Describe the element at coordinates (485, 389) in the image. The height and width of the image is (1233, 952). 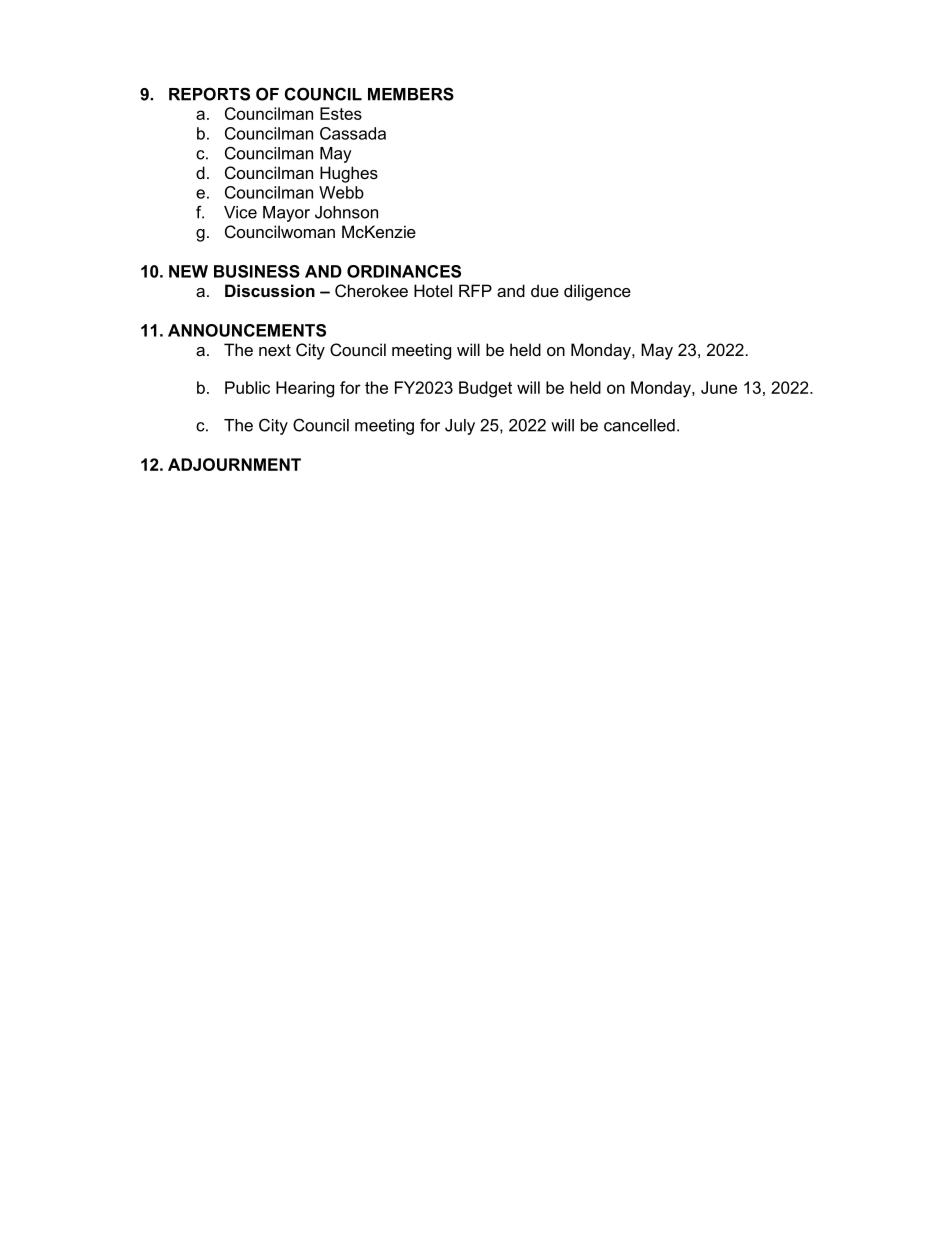
I see `Budget` at that location.
